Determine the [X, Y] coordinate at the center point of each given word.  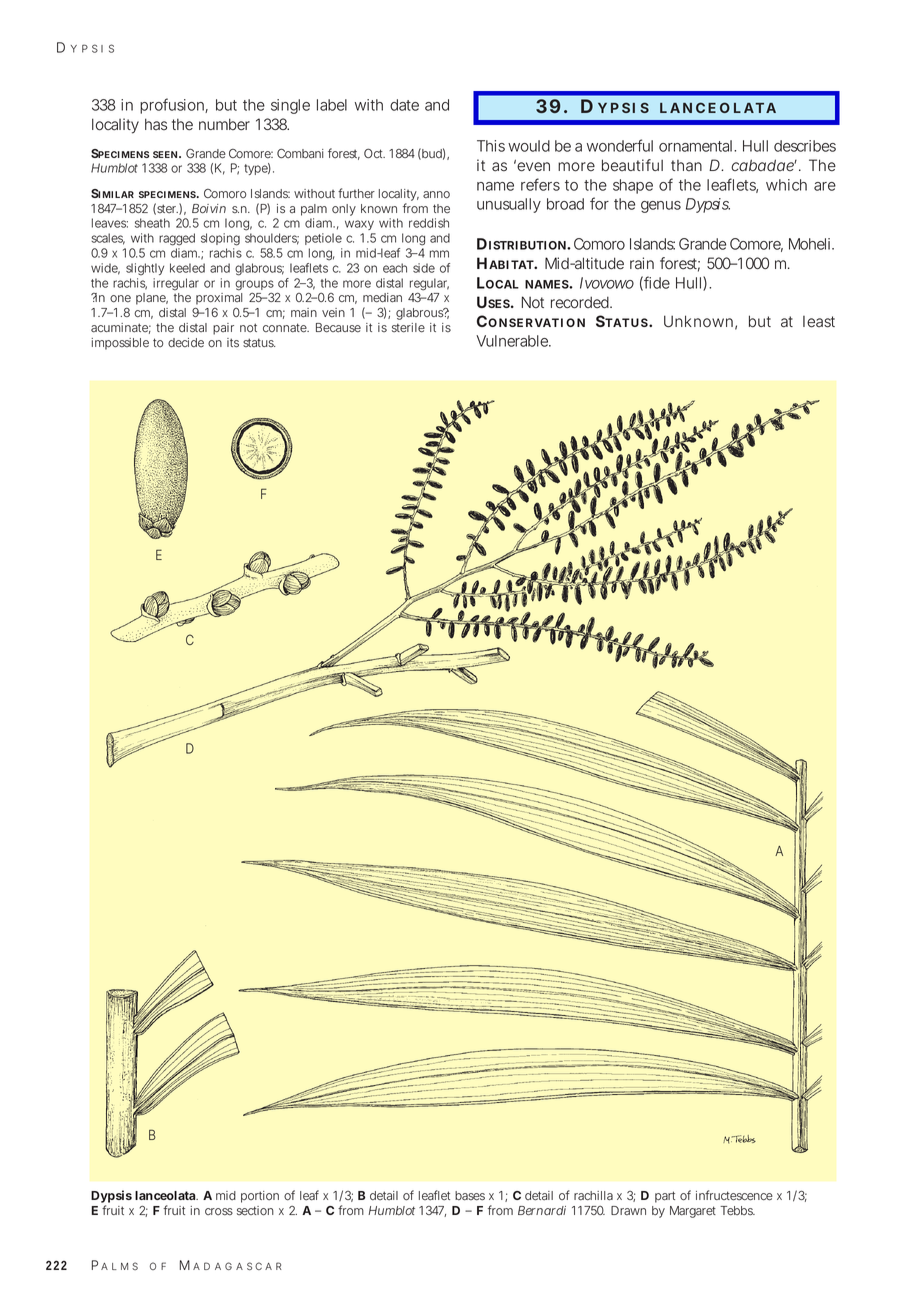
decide [186, 343]
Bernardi [542, 1210]
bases [470, 1196]
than [686, 165]
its [233, 343]
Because [338, 328]
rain [642, 263]
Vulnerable [513, 341]
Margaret [693, 1212]
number [224, 124]
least [819, 322]
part [665, 1197]
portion [260, 1197]
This [491, 146]
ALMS [119, 1266]
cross [219, 1212]
